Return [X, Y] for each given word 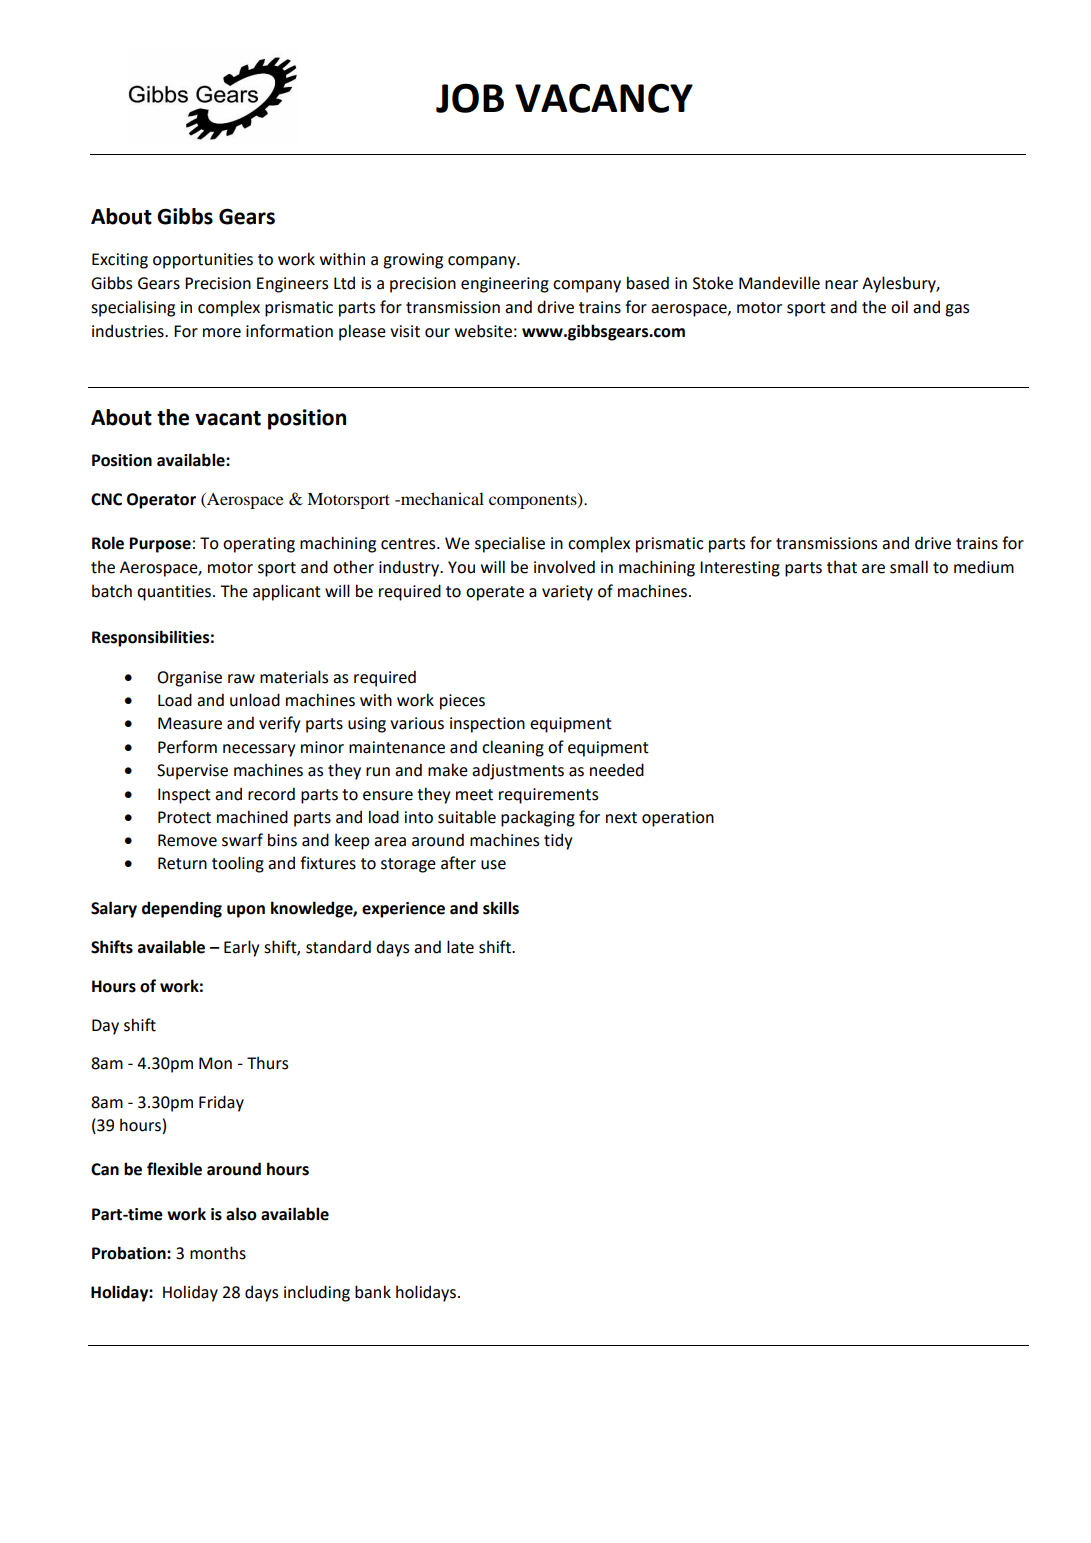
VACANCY [604, 98]
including [317, 1293]
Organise [189, 679]
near [841, 285]
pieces [462, 702]
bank [373, 1292]
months [218, 1253]
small [909, 567]
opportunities [203, 261]
